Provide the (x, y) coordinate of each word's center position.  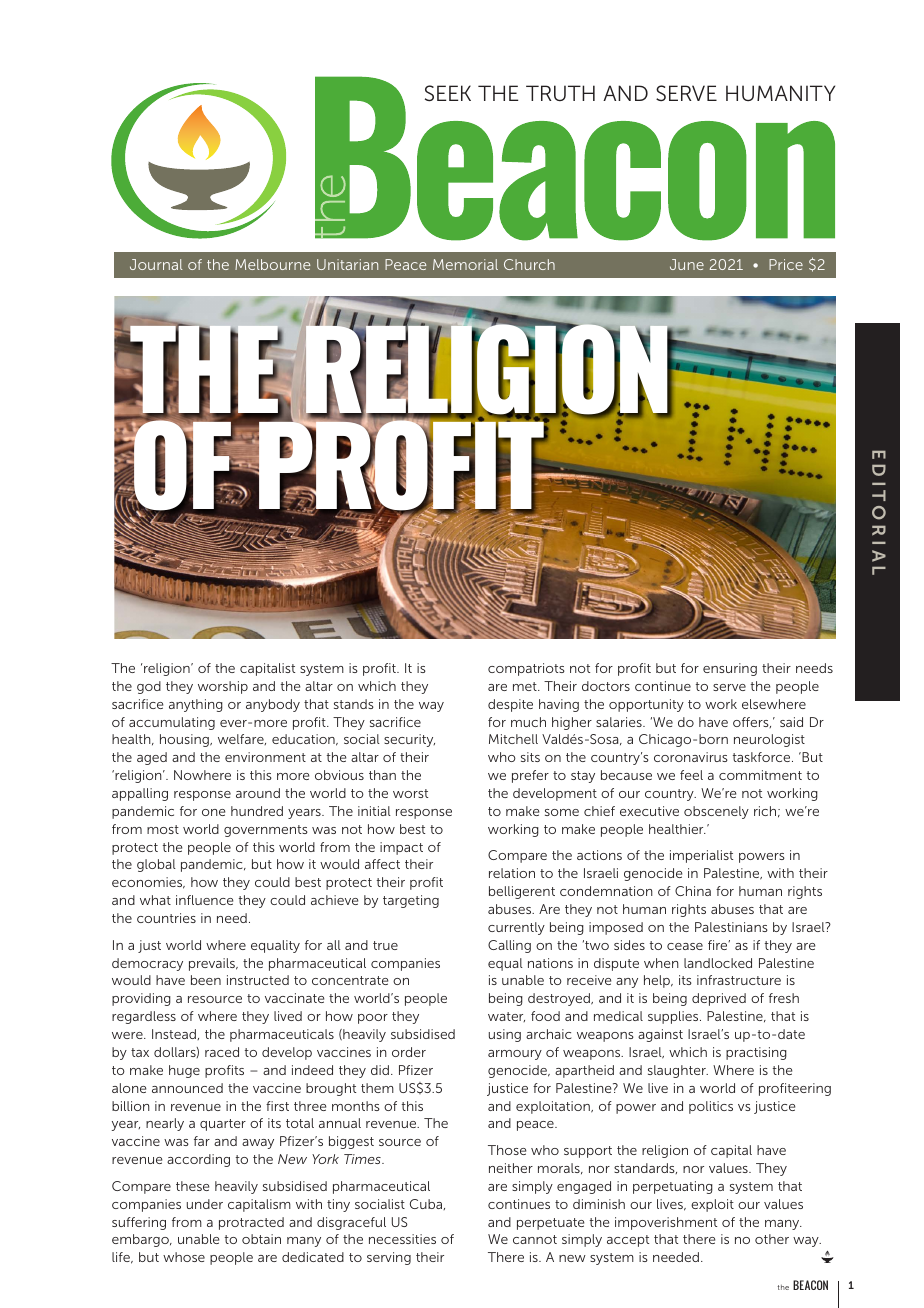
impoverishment (666, 1223)
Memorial (465, 264)
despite (510, 705)
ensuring (730, 669)
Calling (509, 946)
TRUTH (560, 93)
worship (223, 687)
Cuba (427, 1204)
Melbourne (272, 264)
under (205, 1204)
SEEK (448, 93)
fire (719, 945)
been (206, 980)
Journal (156, 264)
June (687, 264)
